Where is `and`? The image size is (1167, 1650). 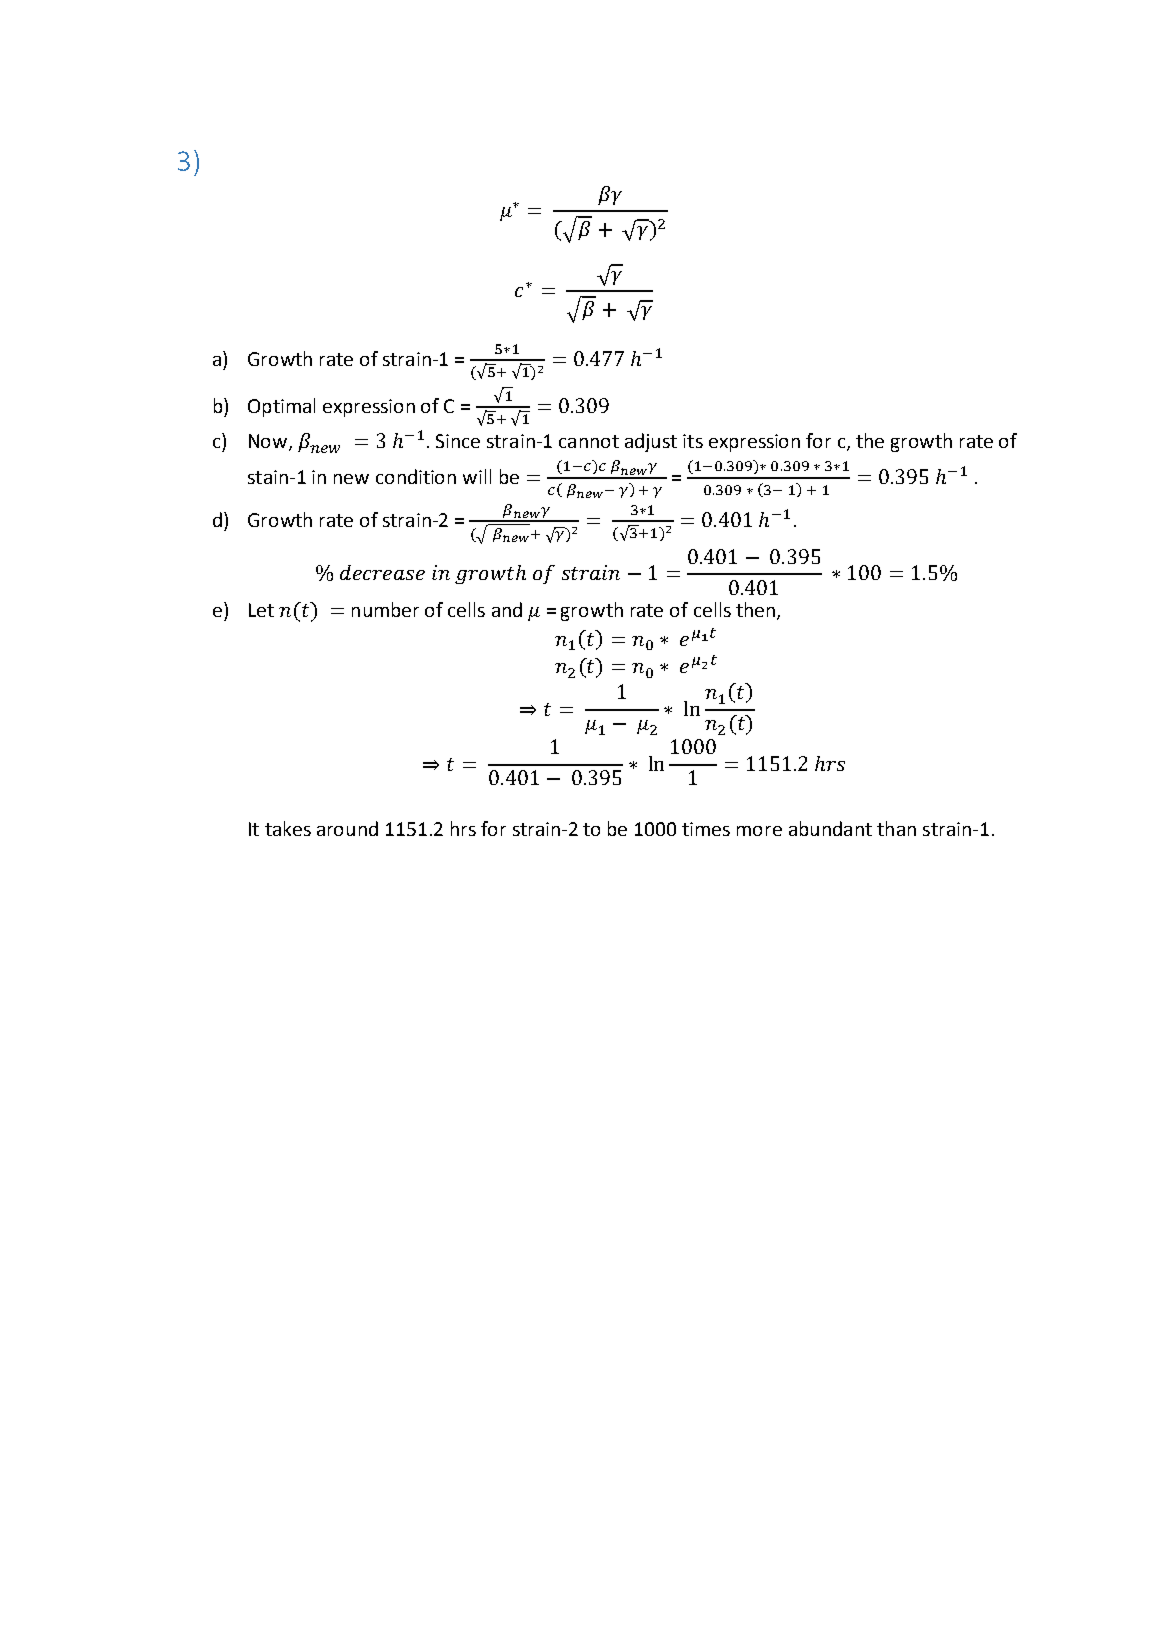 and is located at coordinates (507, 609).
